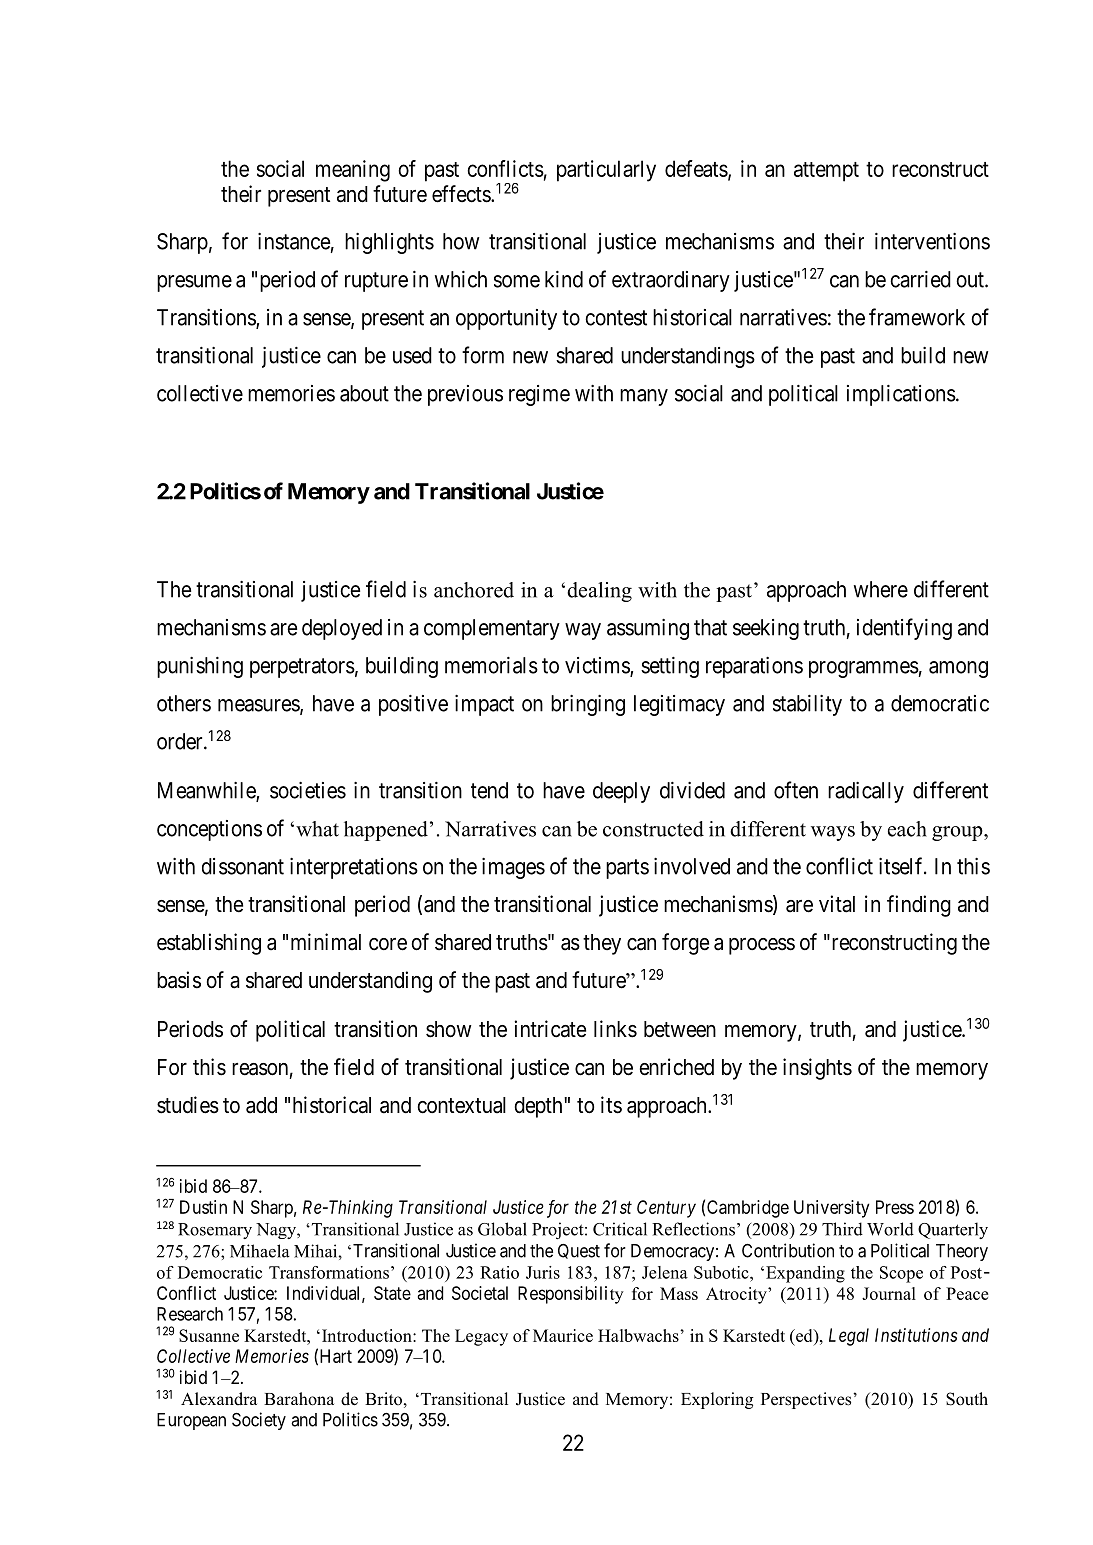 The image size is (1093, 1545). Describe the element at coordinates (826, 172) in the screenshot. I see `attempt` at that location.
